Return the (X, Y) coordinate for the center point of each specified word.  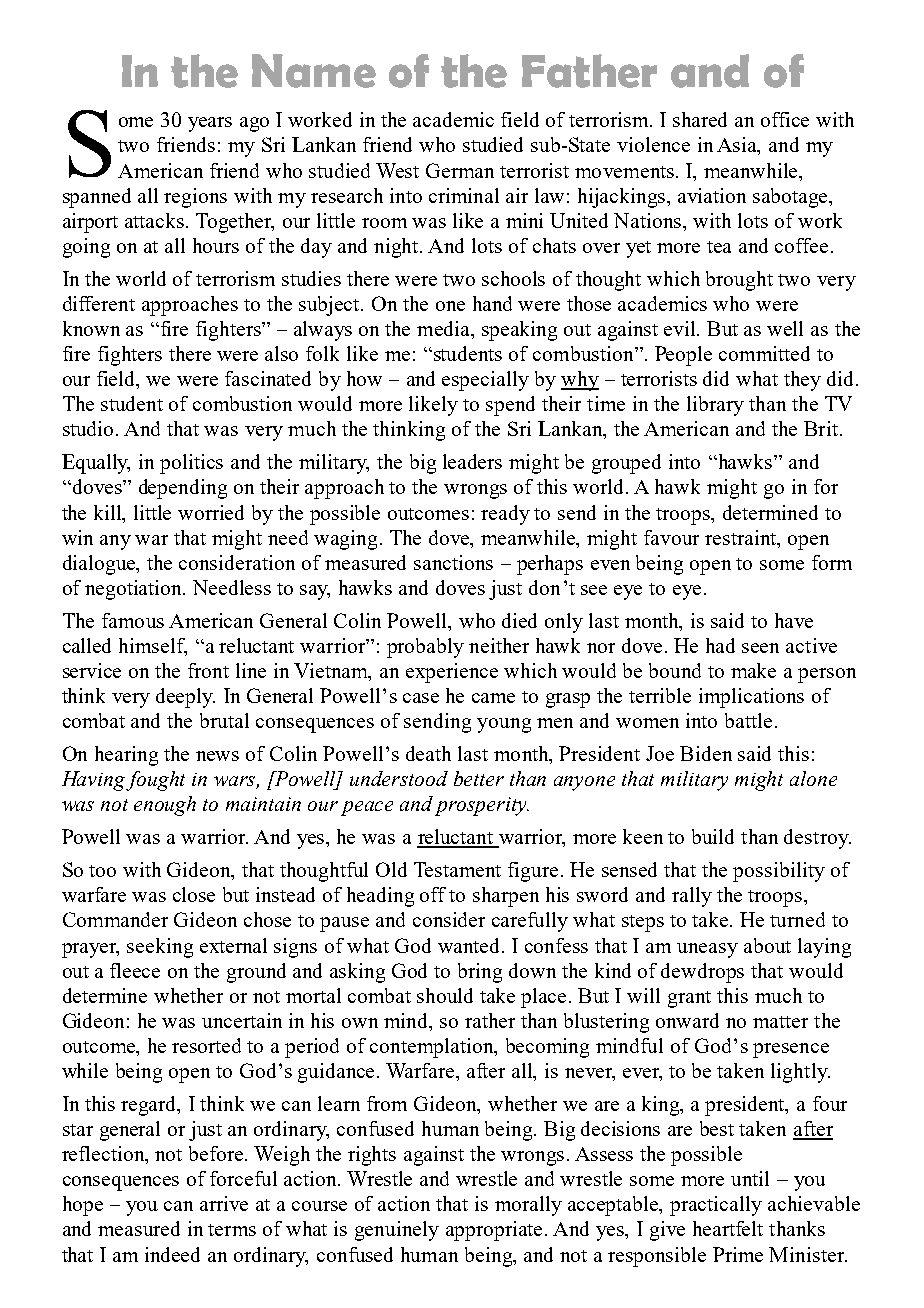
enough (165, 806)
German (460, 170)
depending (183, 489)
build (713, 836)
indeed (172, 1254)
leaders (472, 461)
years (210, 124)
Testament (457, 869)
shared (700, 119)
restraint (742, 537)
